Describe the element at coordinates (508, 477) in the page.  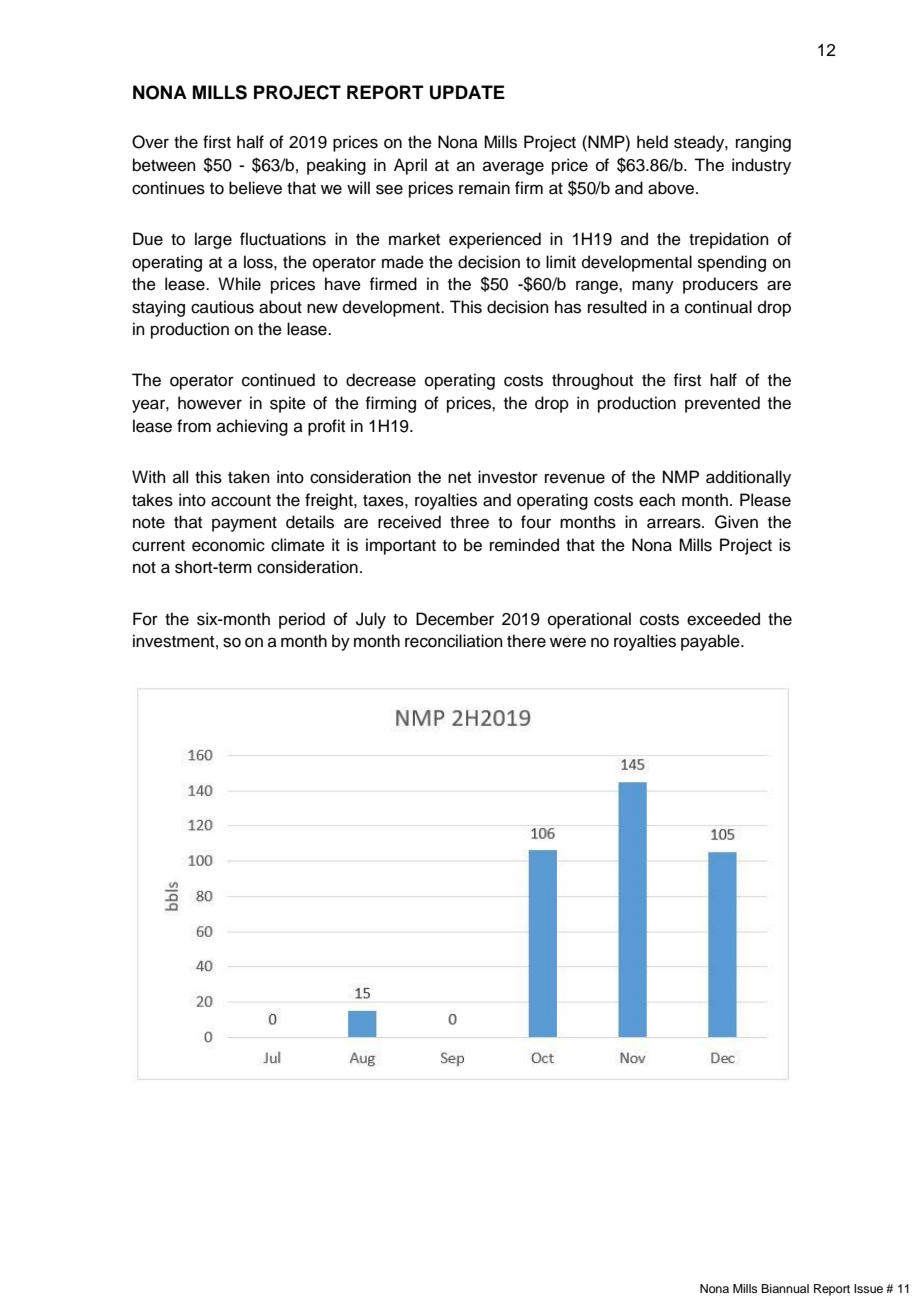
I see `investor` at that location.
